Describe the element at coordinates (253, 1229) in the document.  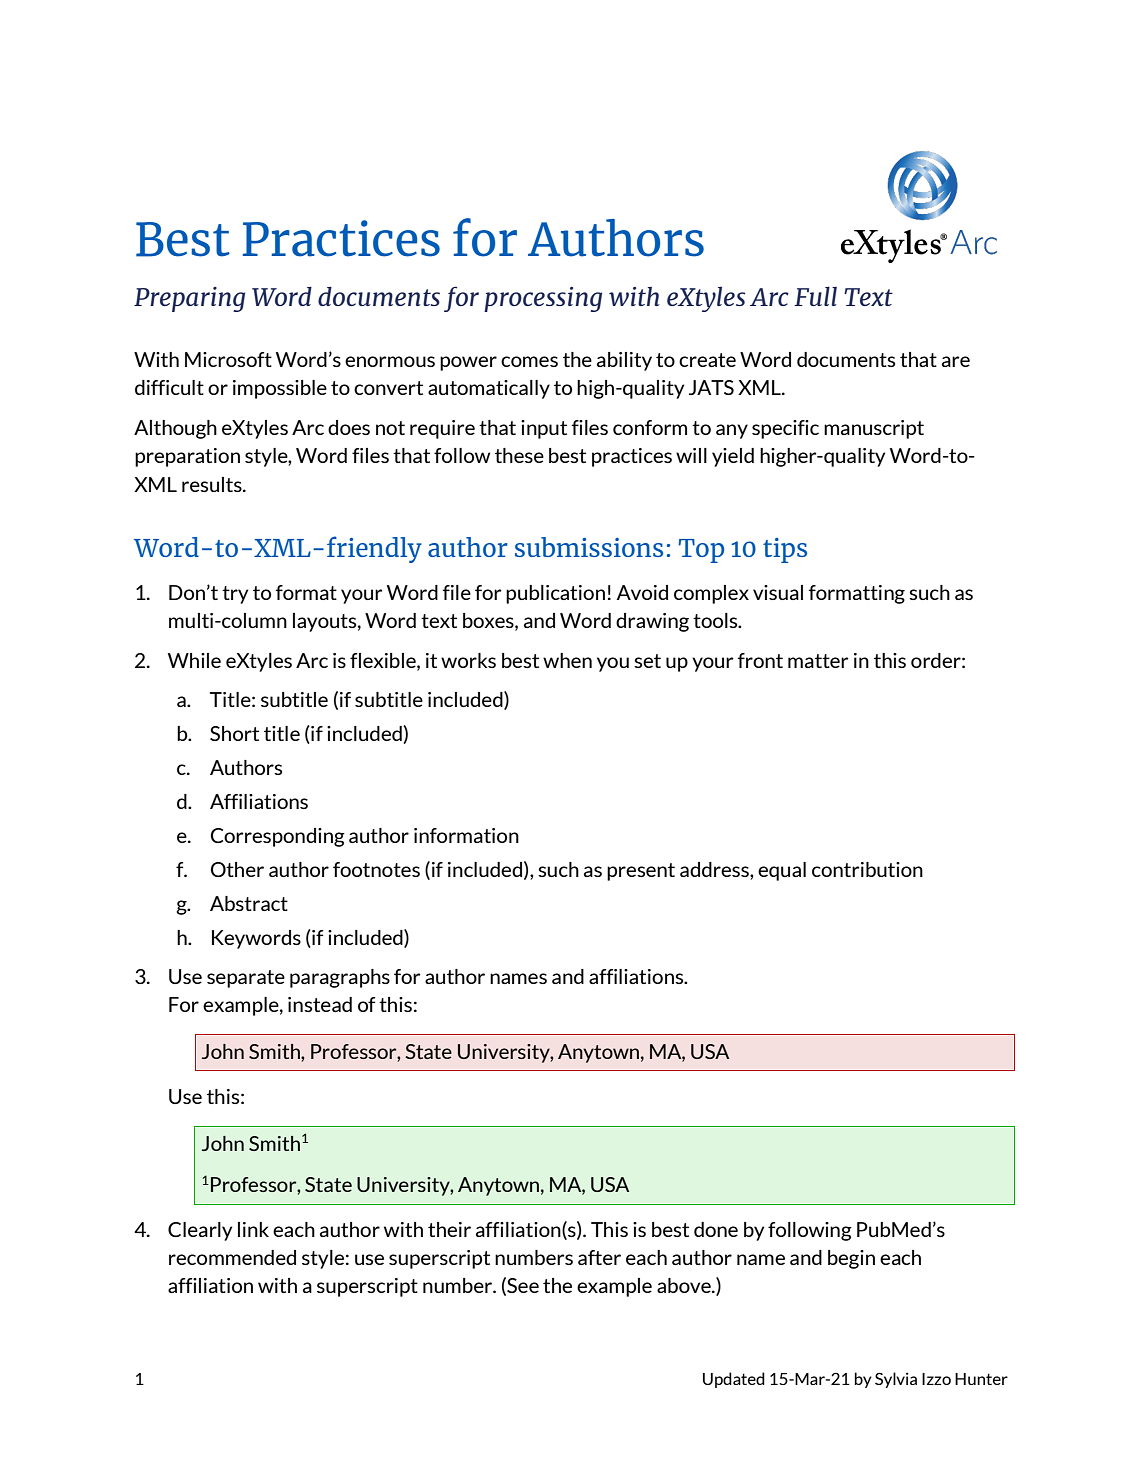
I see `link` at that location.
